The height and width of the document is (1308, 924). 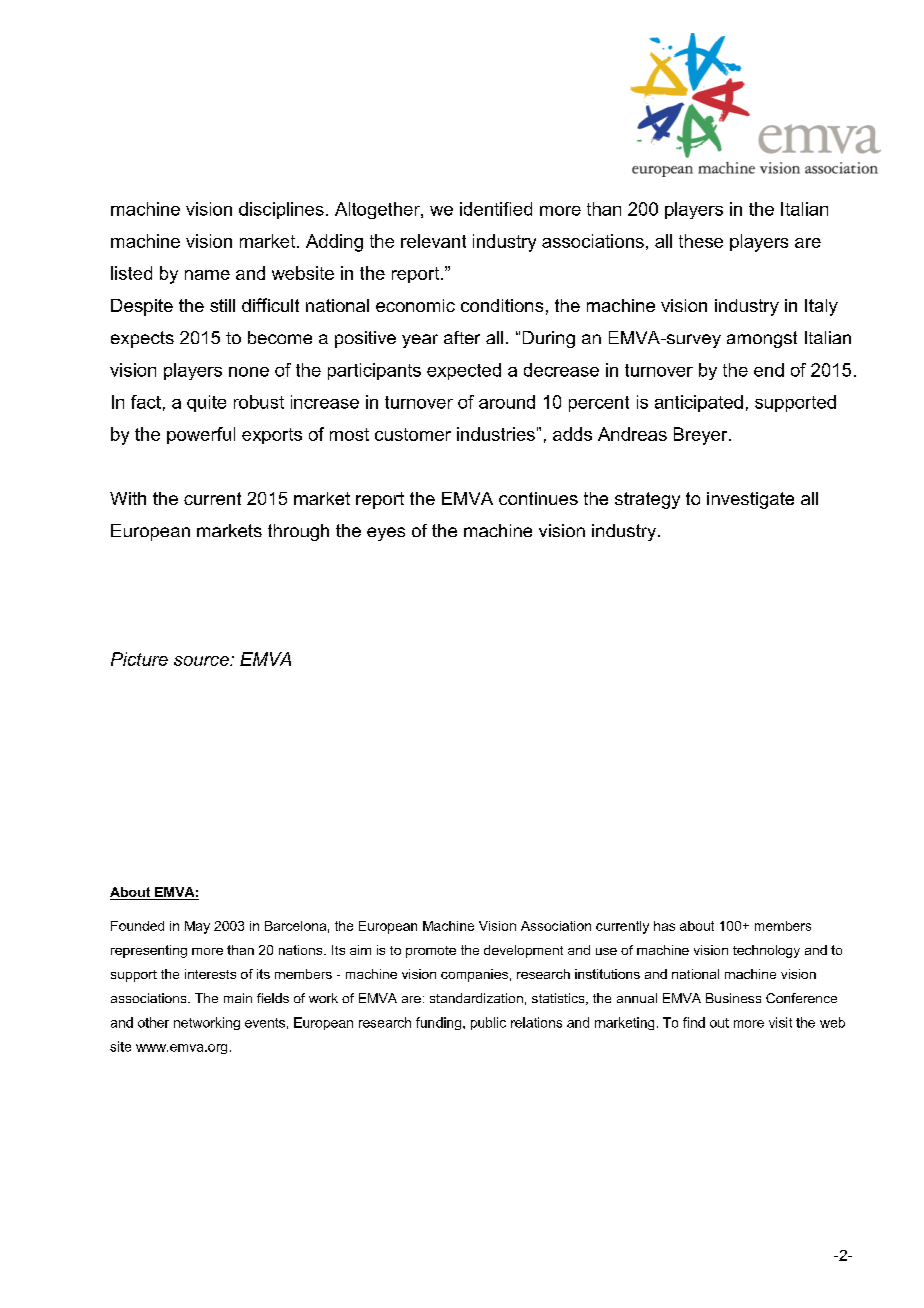 What do you see at coordinates (433, 241) in the document?
I see `relevant` at bounding box center [433, 241].
